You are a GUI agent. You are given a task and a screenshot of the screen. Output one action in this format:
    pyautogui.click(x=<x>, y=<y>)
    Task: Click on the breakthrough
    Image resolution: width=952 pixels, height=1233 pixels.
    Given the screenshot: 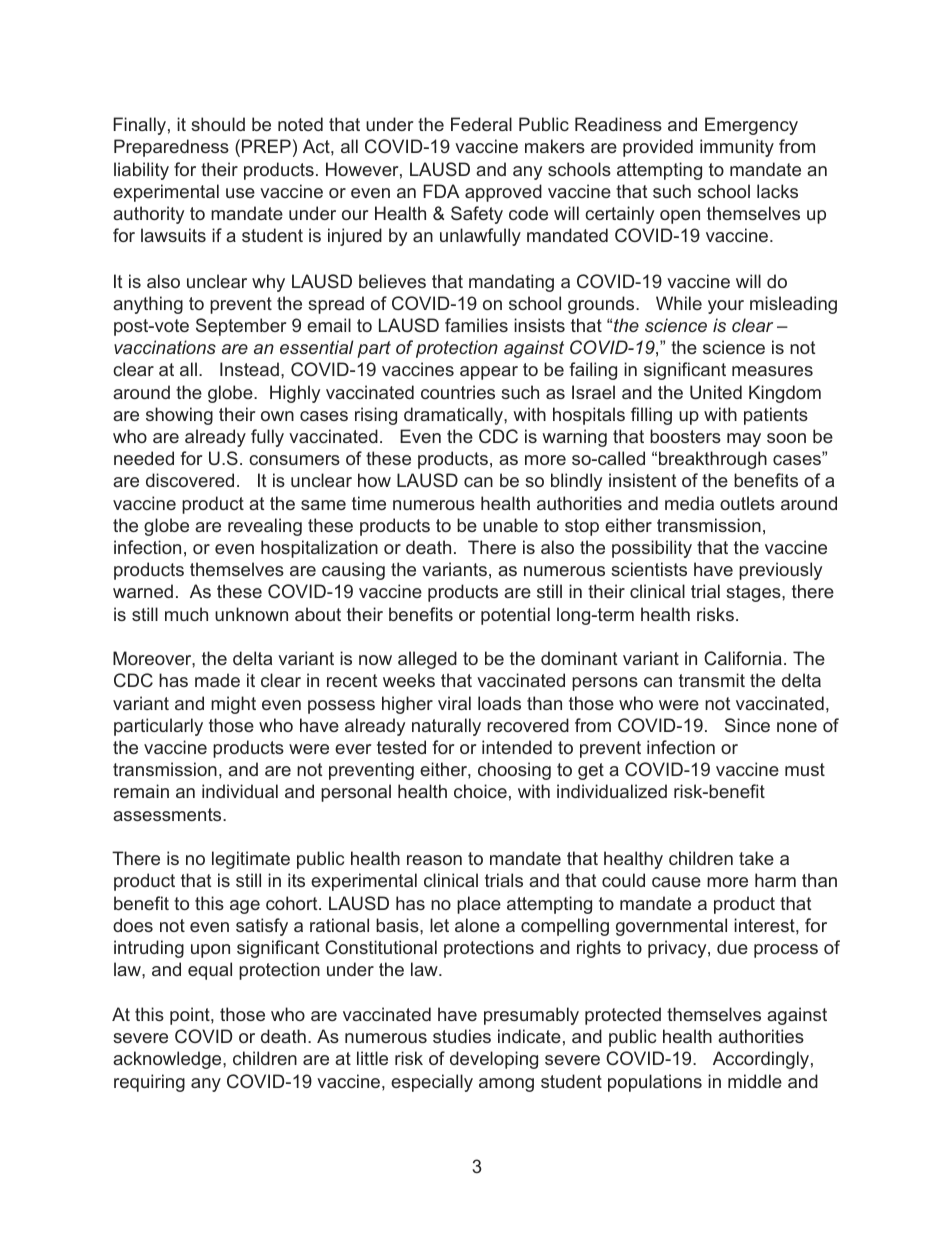 What is the action you would take?
    pyautogui.click(x=713, y=460)
